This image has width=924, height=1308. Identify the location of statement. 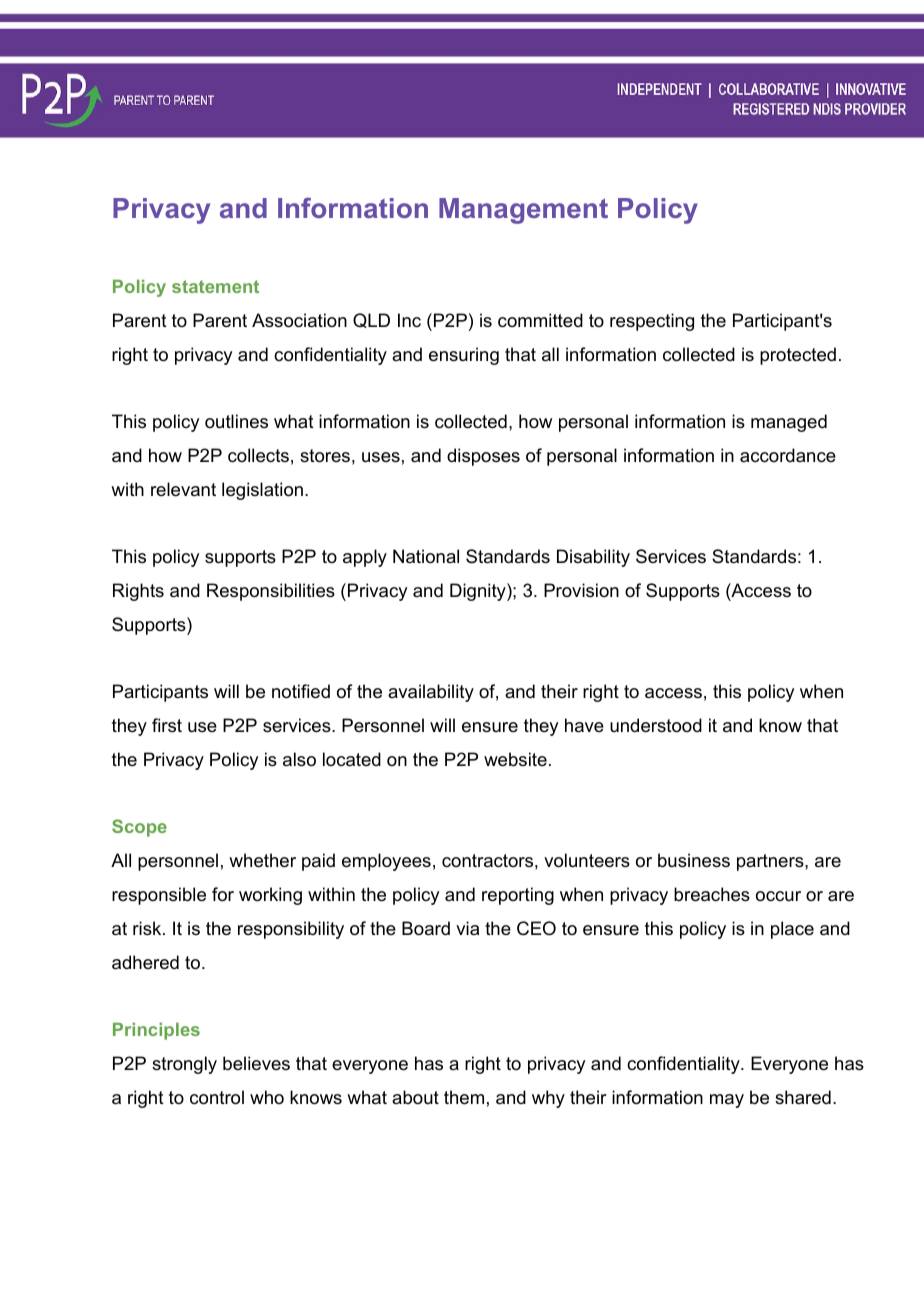
(215, 286).
